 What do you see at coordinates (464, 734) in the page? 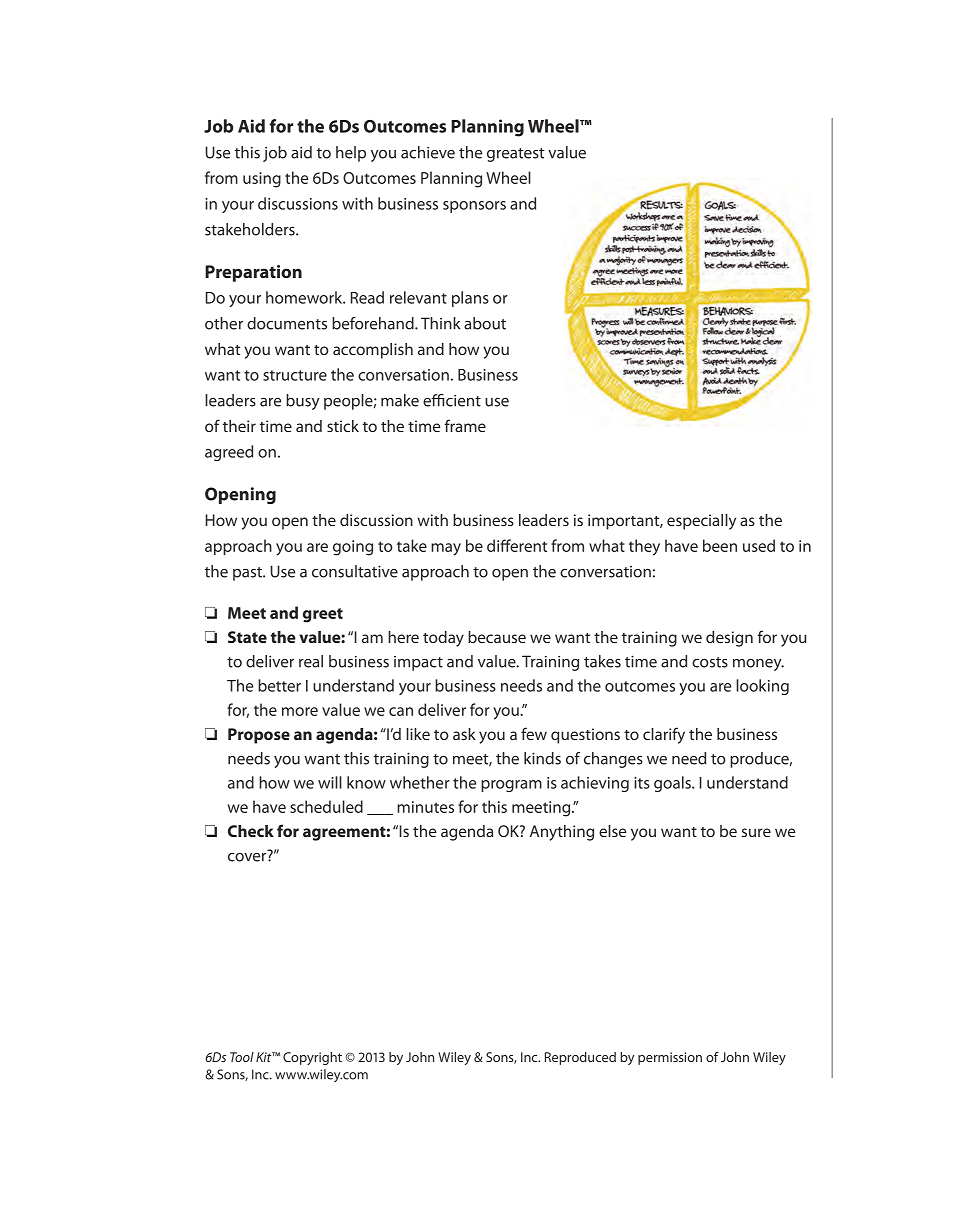
I see `ask` at bounding box center [464, 734].
